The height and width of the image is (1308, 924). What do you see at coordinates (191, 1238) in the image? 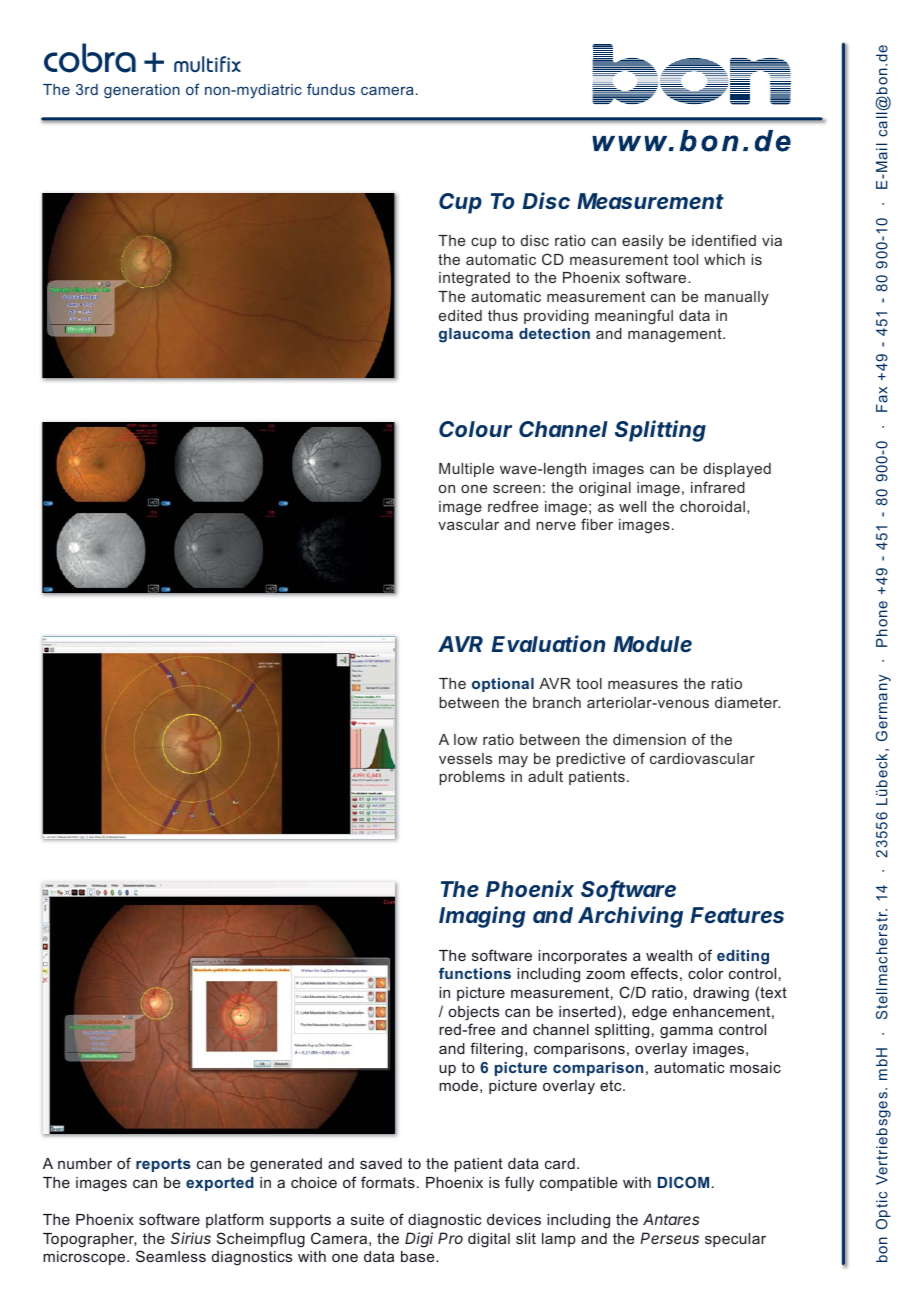
I see `Sirius` at bounding box center [191, 1238].
